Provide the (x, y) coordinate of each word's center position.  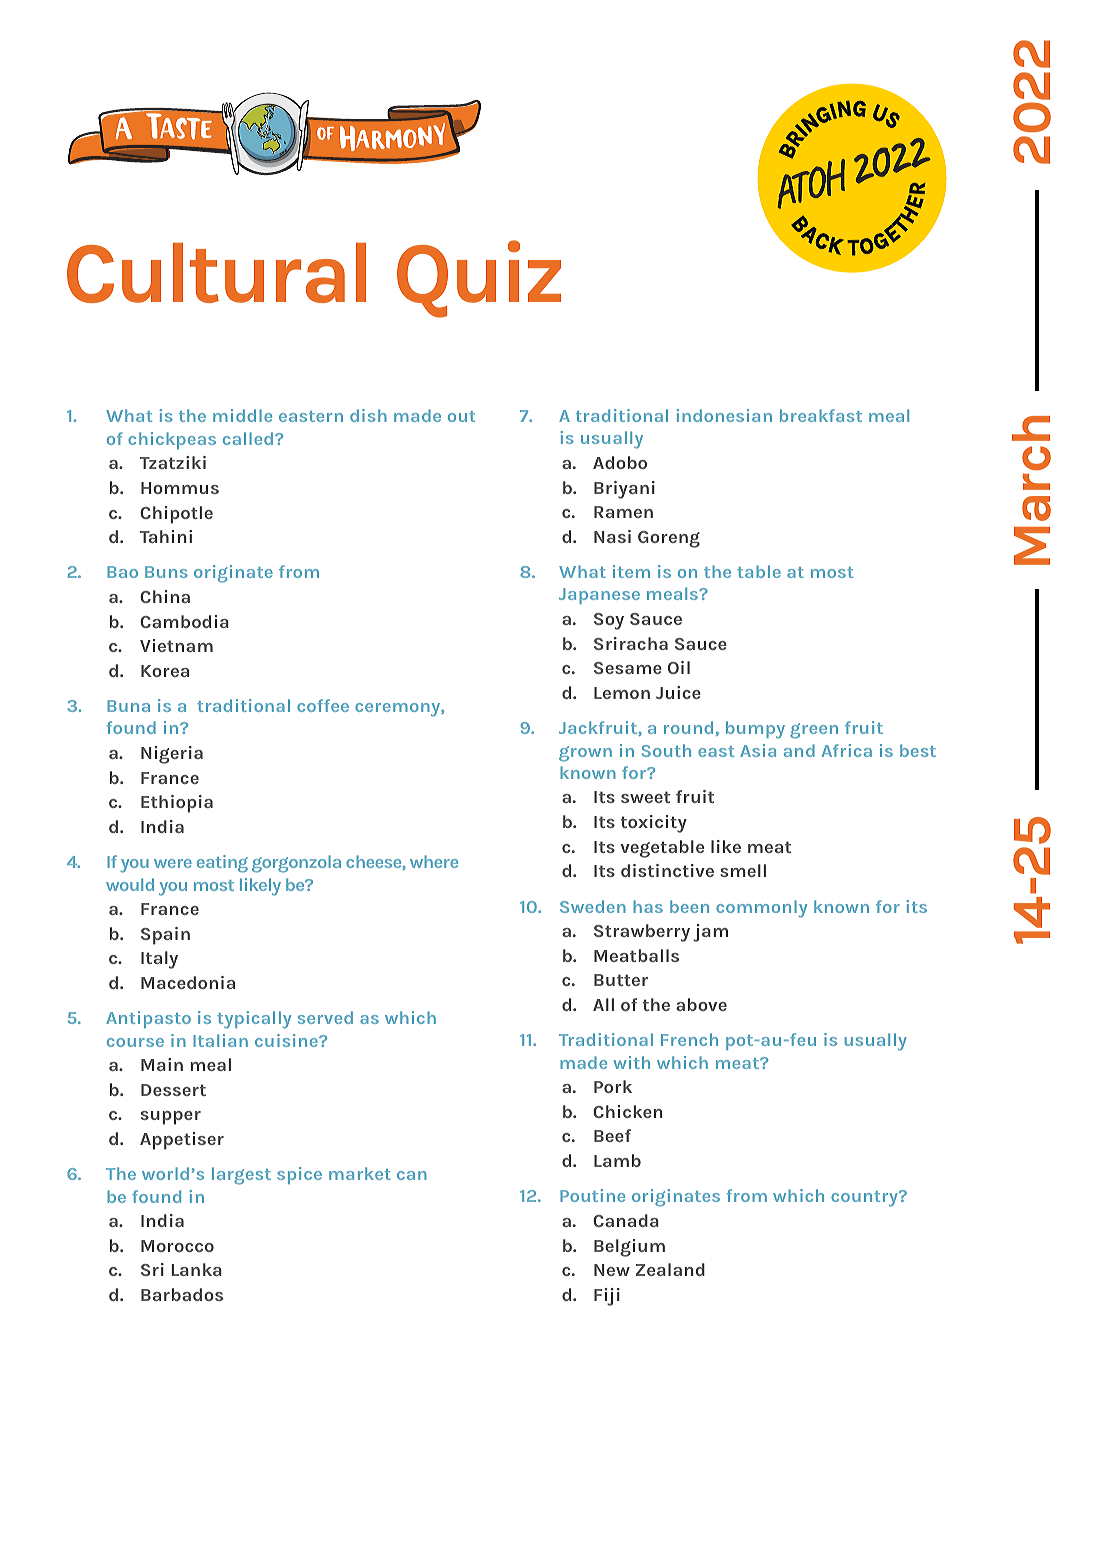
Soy (609, 621)
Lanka (197, 1269)
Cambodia (184, 621)
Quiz (479, 279)
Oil (679, 667)
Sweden (593, 906)
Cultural (216, 273)
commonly (761, 909)
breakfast (821, 415)
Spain (165, 936)
